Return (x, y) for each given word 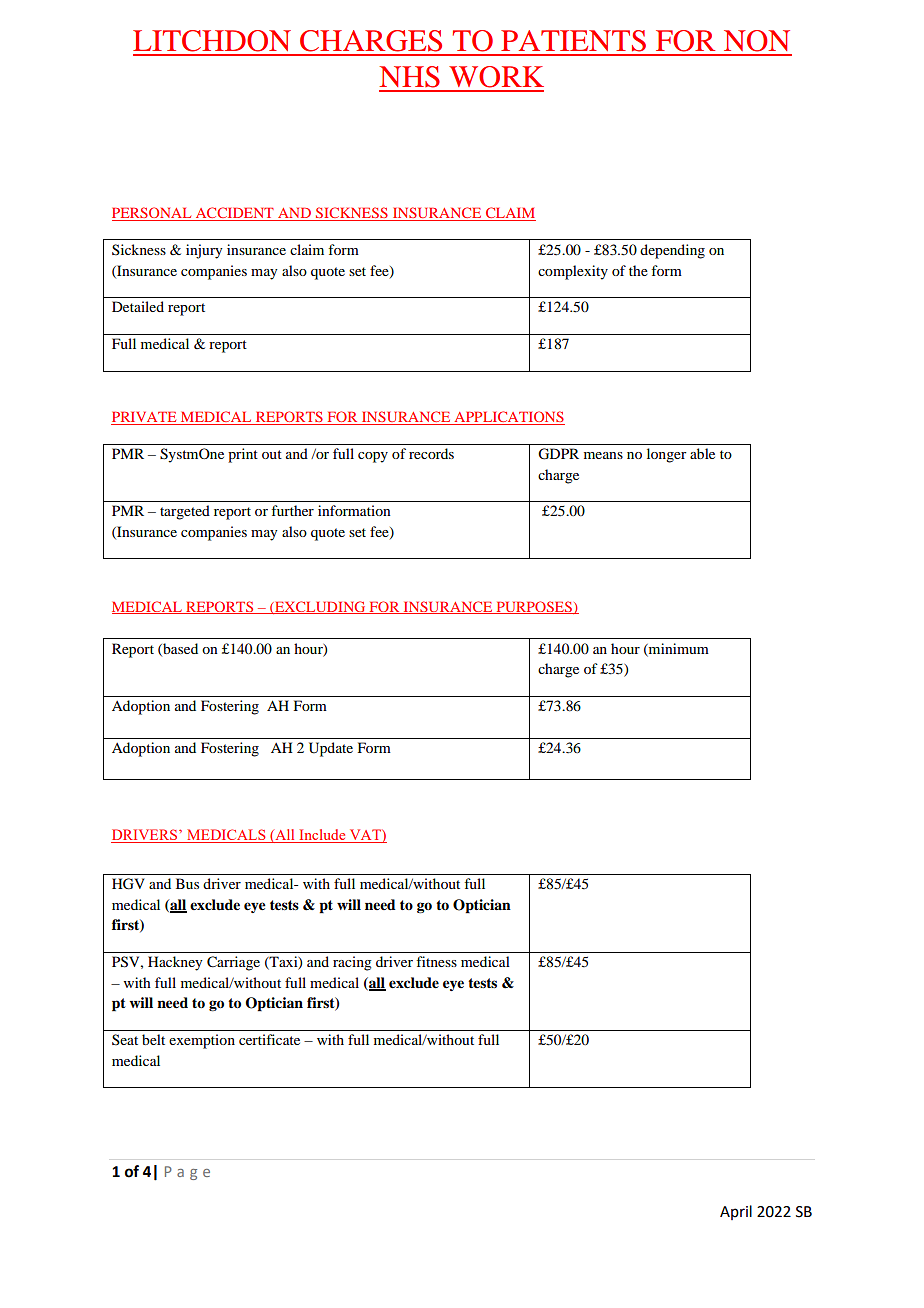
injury (204, 251)
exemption (202, 1041)
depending (672, 251)
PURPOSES (534, 607)
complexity (573, 272)
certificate (269, 1039)
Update (331, 749)
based (179, 649)
